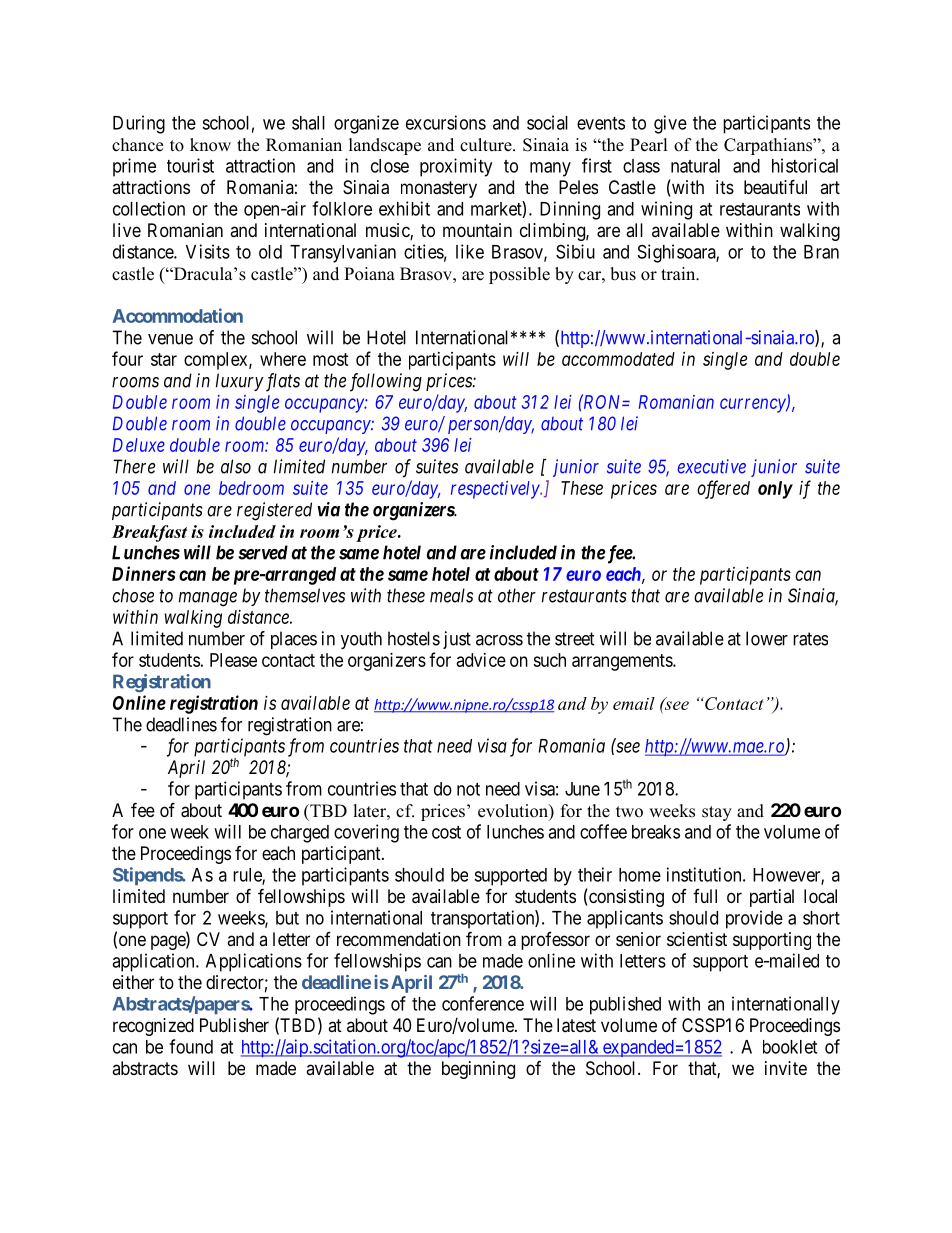 Image resolution: width=952 pixels, height=1233 pixels. Describe the element at coordinates (496, 490) in the screenshot. I see `respectively` at that location.
